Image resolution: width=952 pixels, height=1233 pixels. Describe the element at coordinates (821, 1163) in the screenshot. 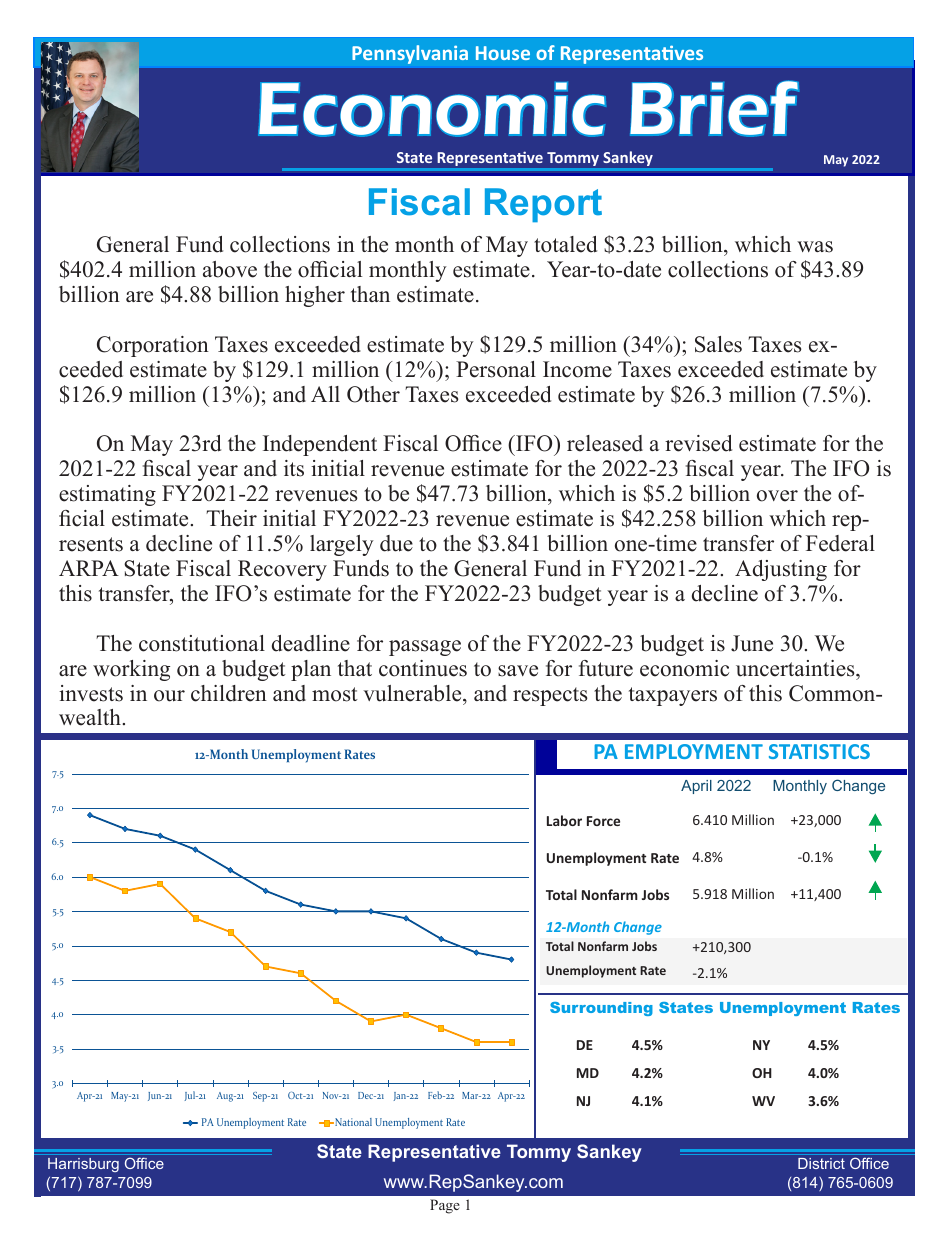

I see `District` at that location.
